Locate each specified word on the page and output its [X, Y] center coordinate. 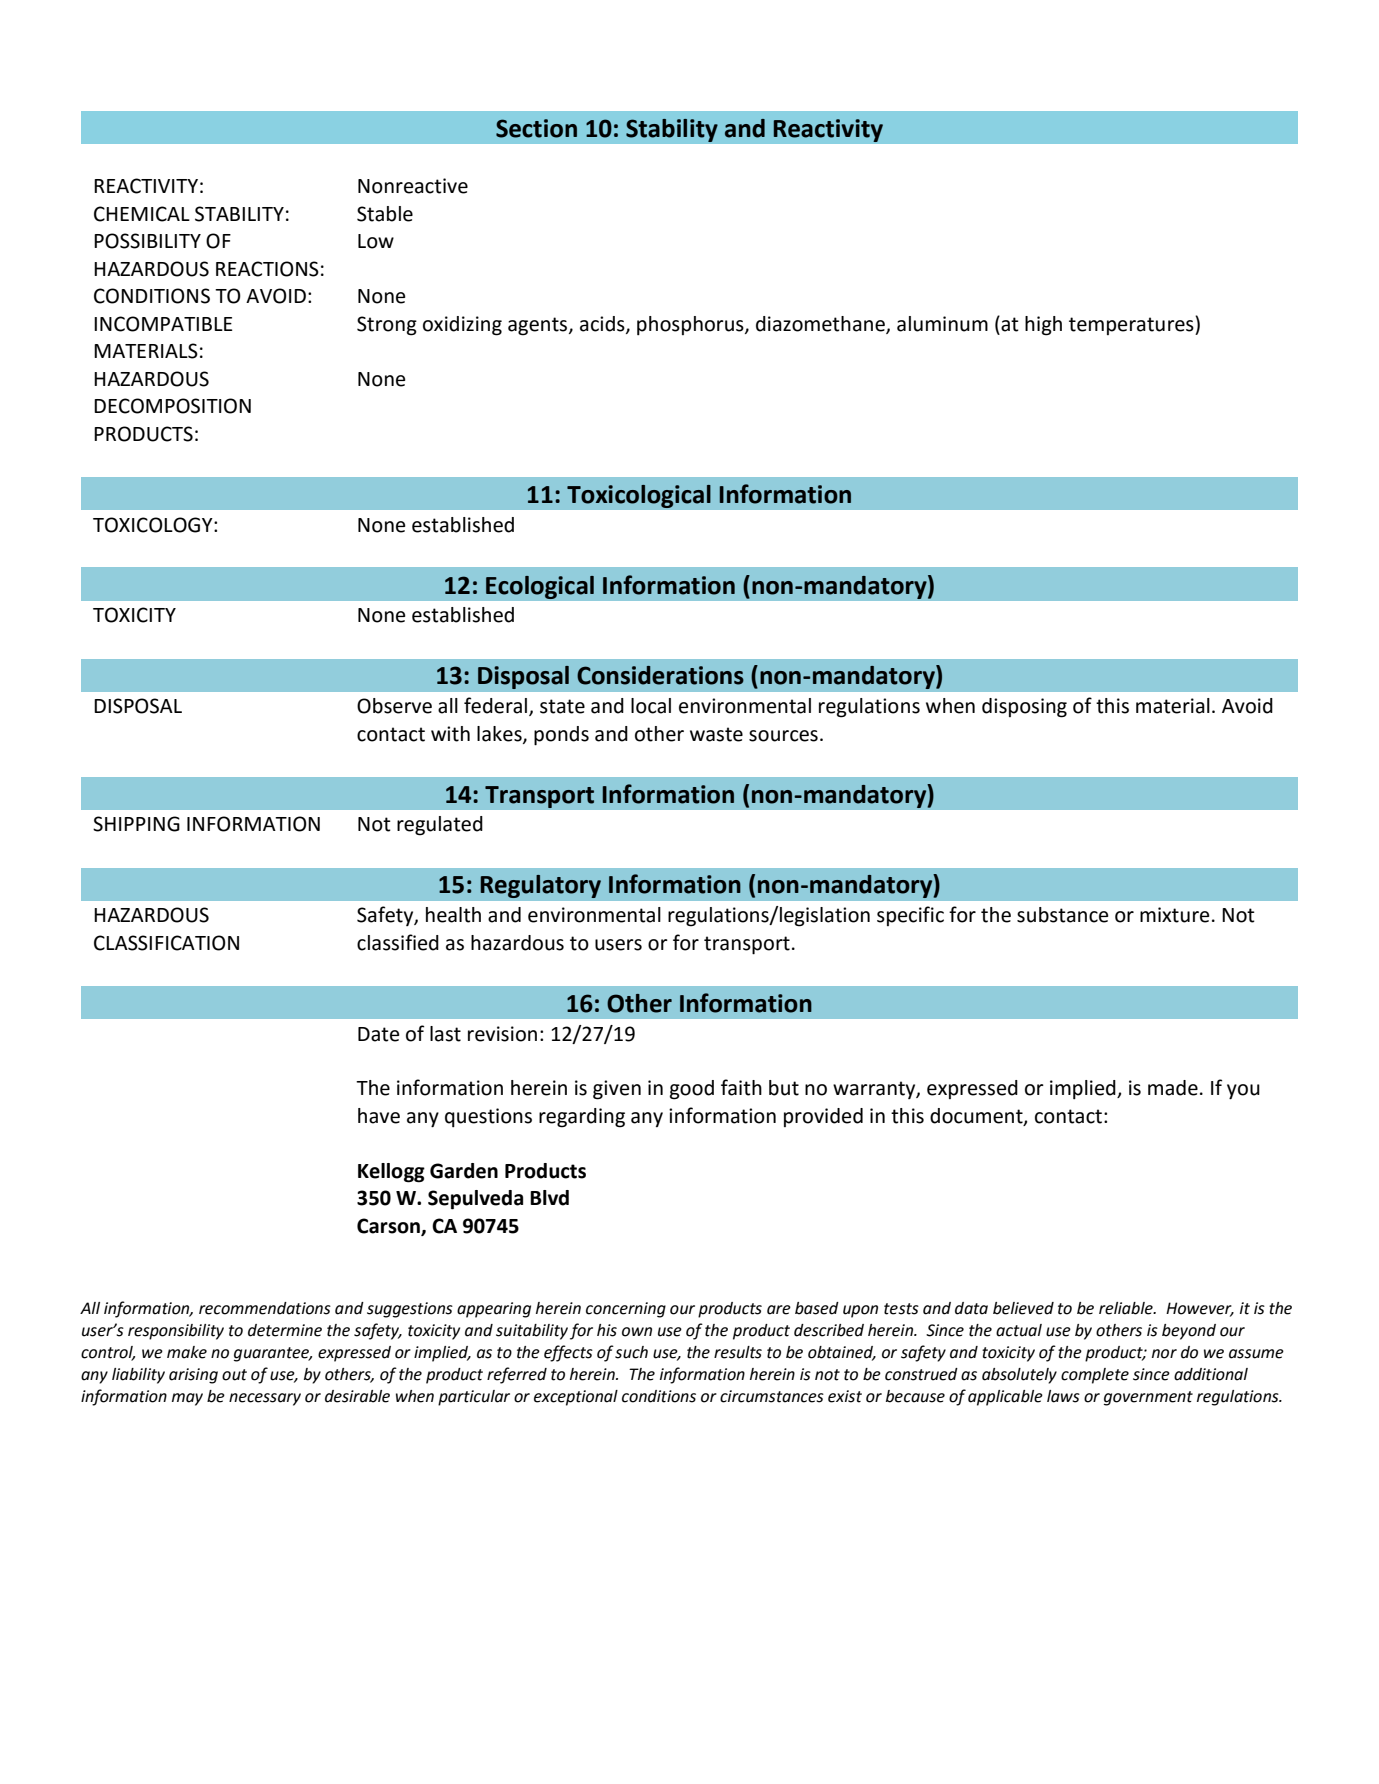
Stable [385, 214]
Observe [394, 706]
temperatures [1132, 325]
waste [716, 734]
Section [536, 128]
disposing [1024, 708]
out [234, 1375]
